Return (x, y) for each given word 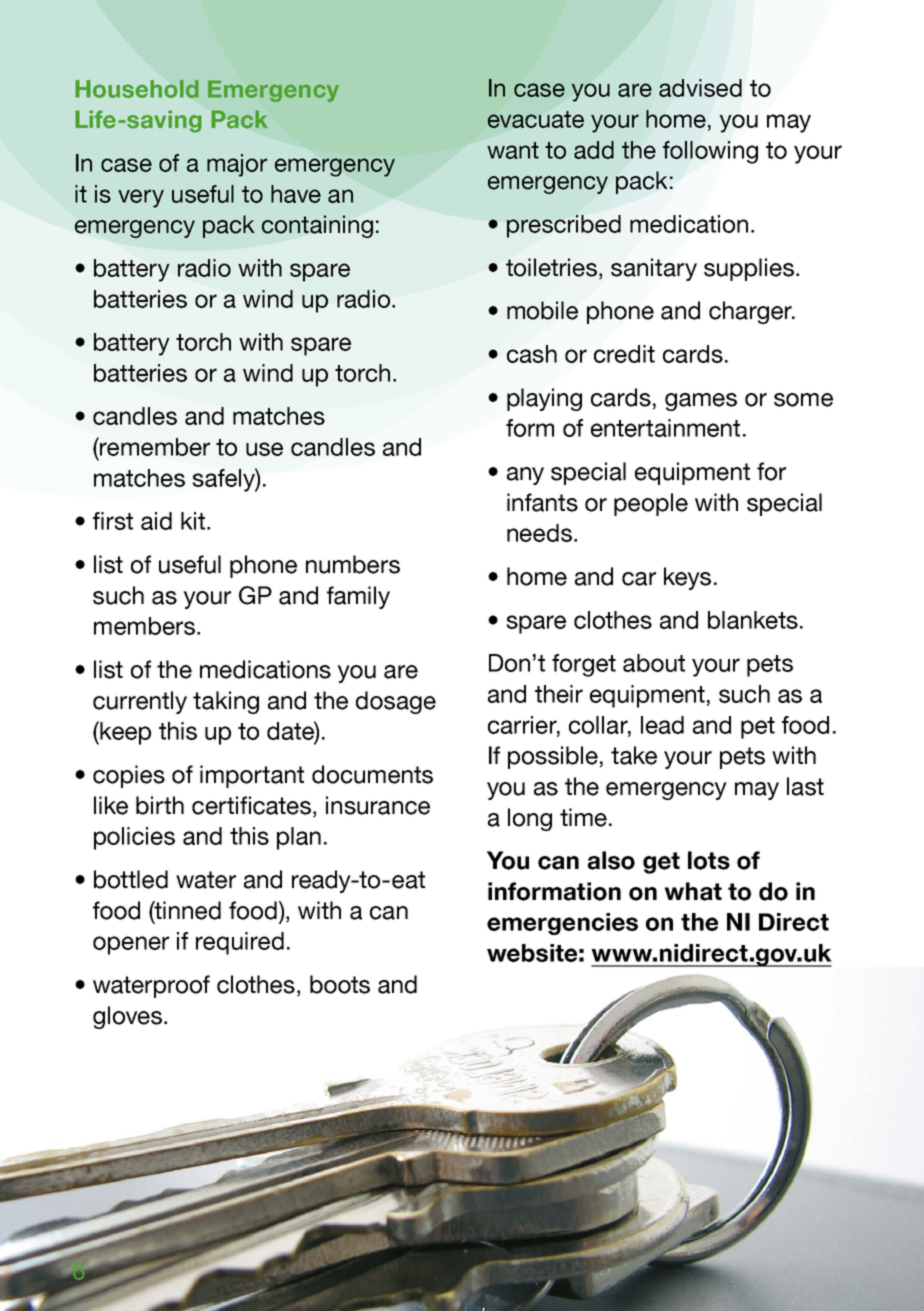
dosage (396, 702)
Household (137, 89)
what (693, 891)
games (701, 402)
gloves (127, 1017)
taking (226, 702)
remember (154, 446)
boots (340, 984)
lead (662, 725)
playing (544, 399)
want (513, 150)
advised (700, 88)
